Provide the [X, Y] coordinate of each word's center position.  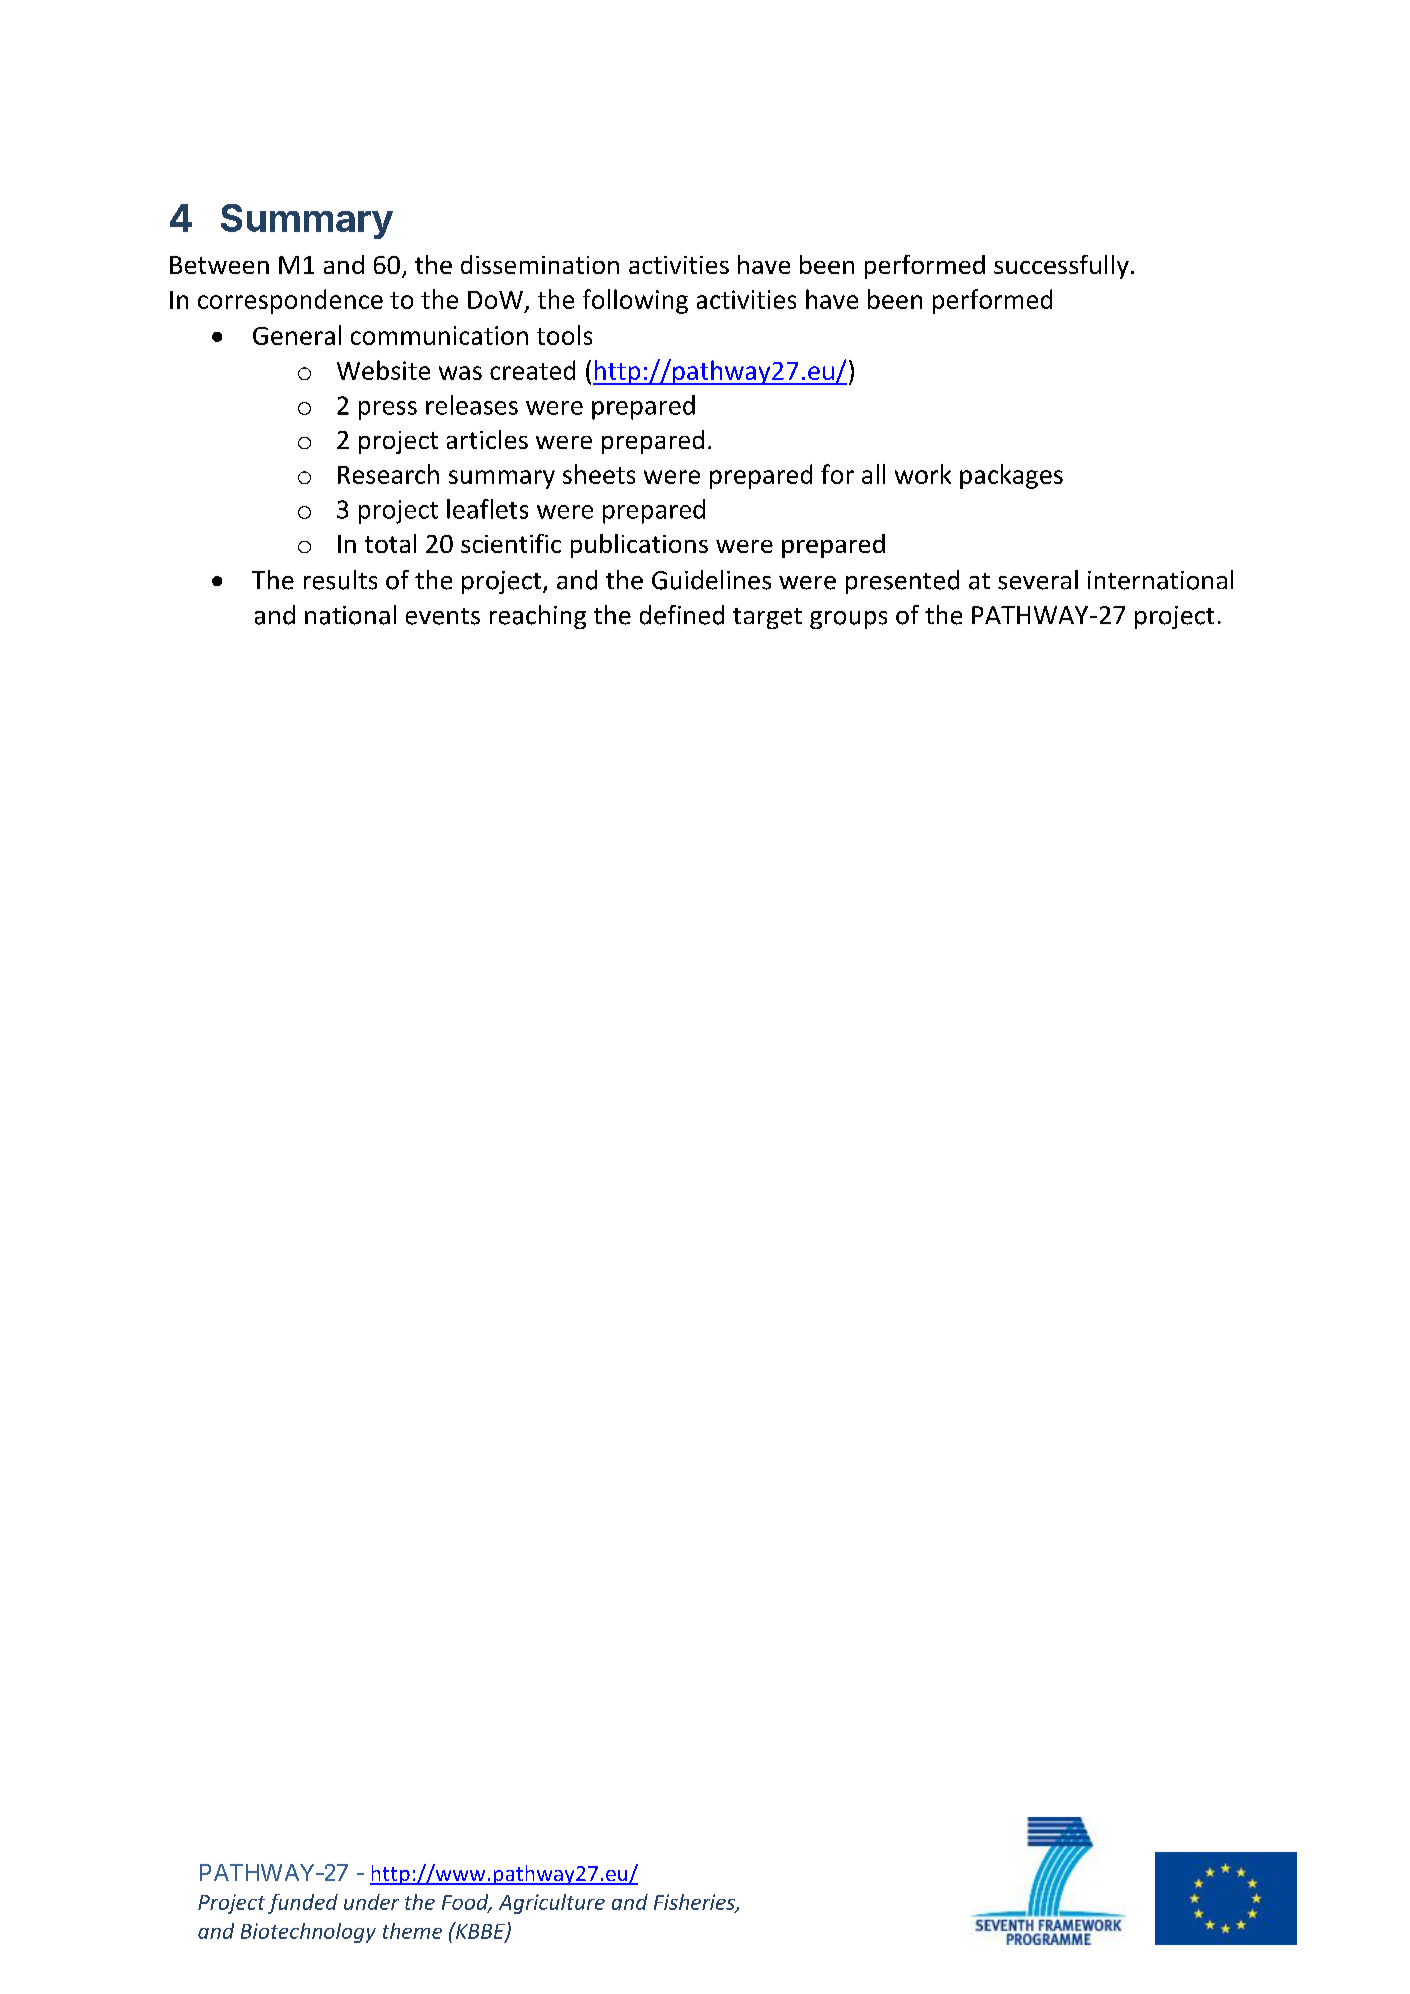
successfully [1061, 267]
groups [848, 620]
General [297, 335]
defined [682, 615]
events [443, 616]
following [635, 301]
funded [303, 1904]
